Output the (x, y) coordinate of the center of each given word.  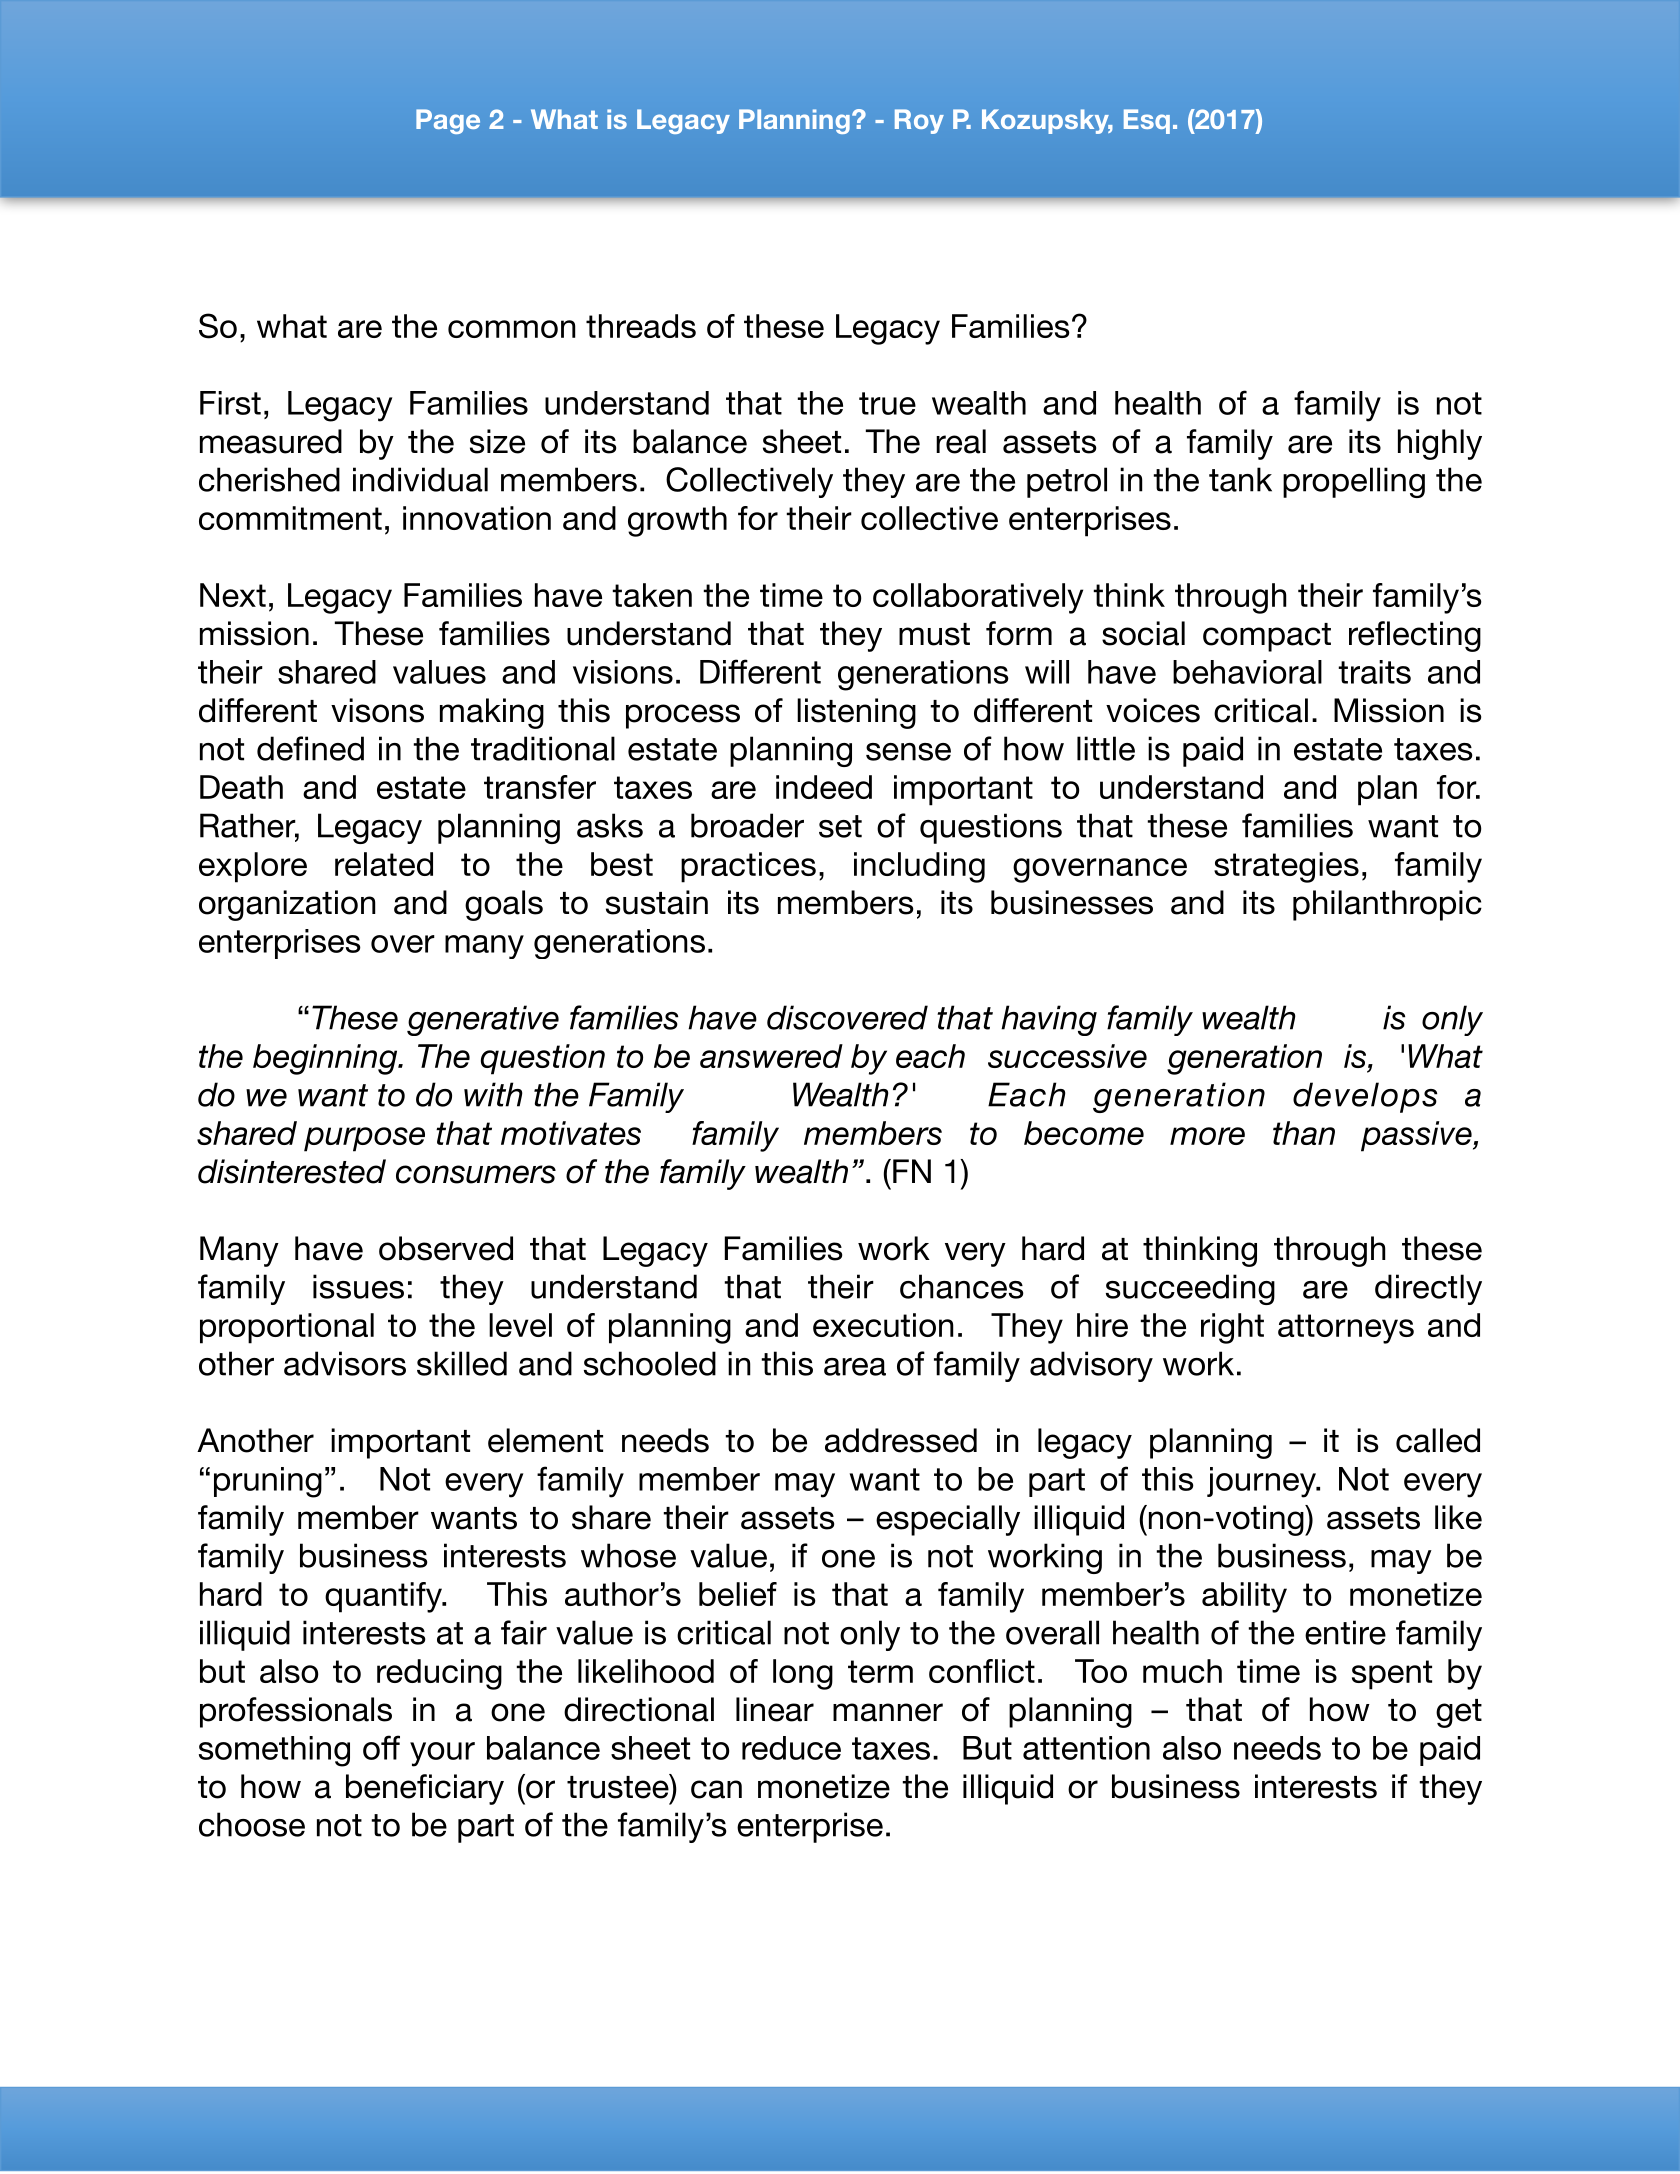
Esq (1147, 121)
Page (448, 121)
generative (483, 1020)
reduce (791, 1748)
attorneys (1346, 1329)
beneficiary (425, 1789)
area (855, 1367)
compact (1267, 637)
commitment (290, 518)
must (934, 634)
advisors (345, 1363)
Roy (919, 121)
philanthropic (1387, 905)
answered (771, 1056)
